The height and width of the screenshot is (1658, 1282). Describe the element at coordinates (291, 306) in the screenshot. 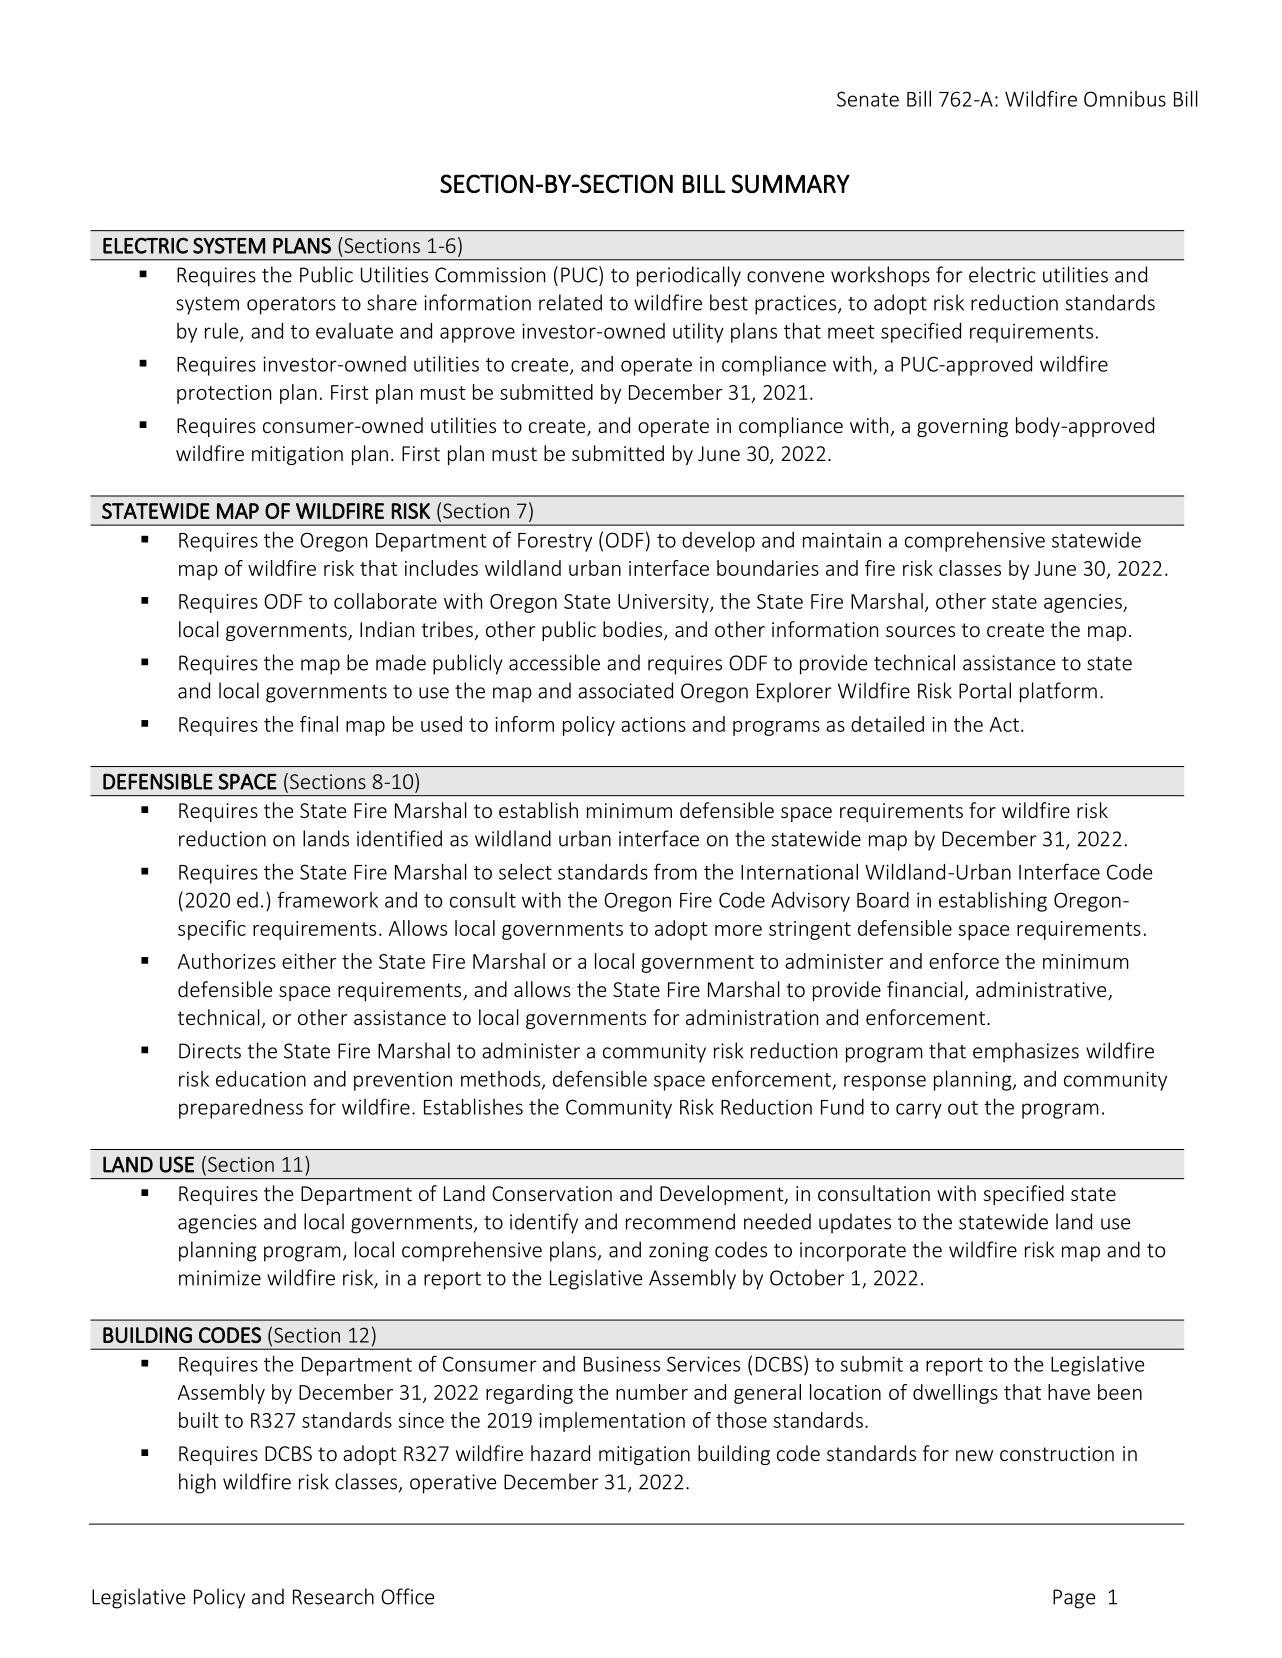

I see `operators` at that location.
